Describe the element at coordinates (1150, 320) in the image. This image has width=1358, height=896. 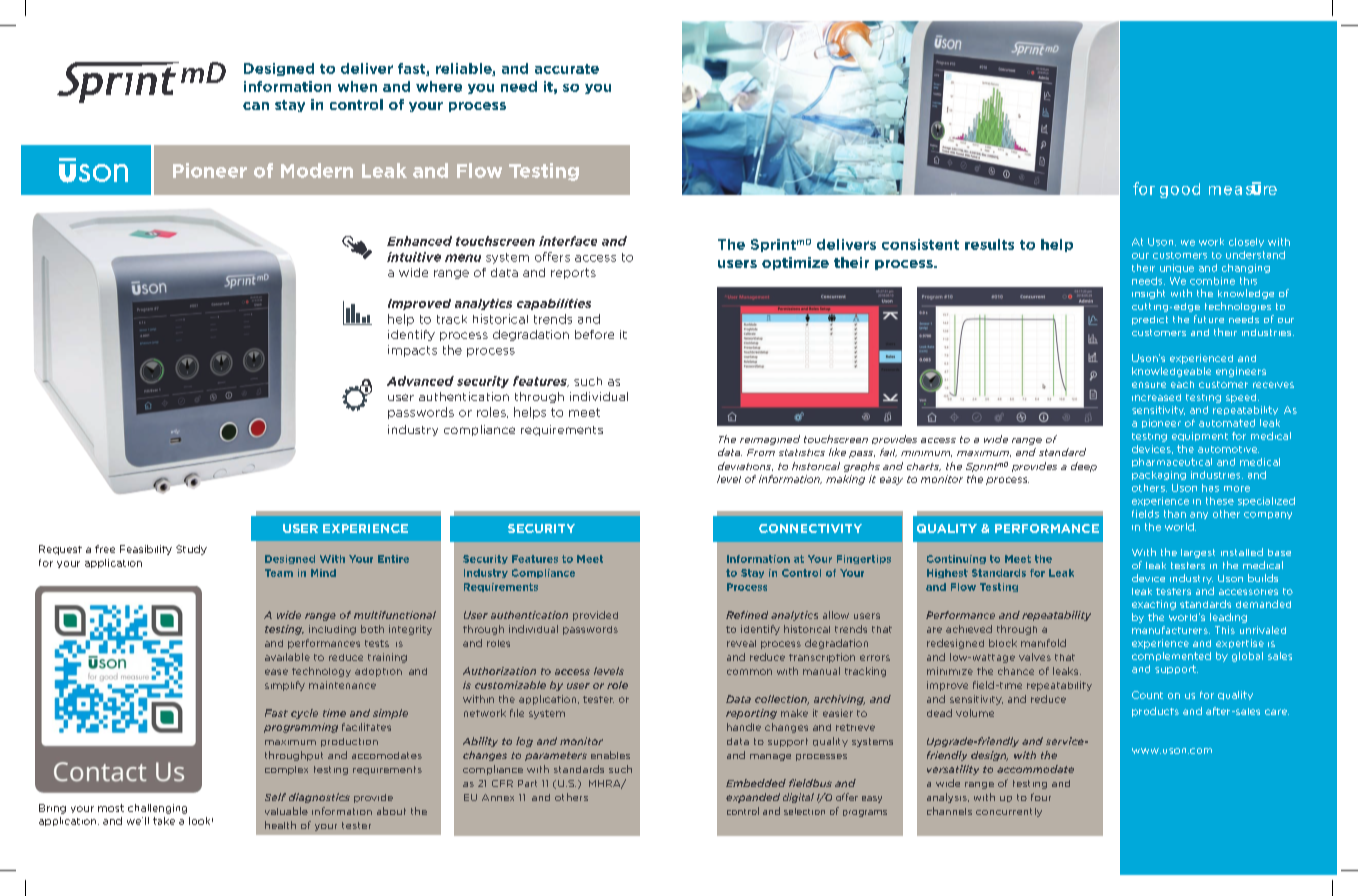
I see `predict` at that location.
